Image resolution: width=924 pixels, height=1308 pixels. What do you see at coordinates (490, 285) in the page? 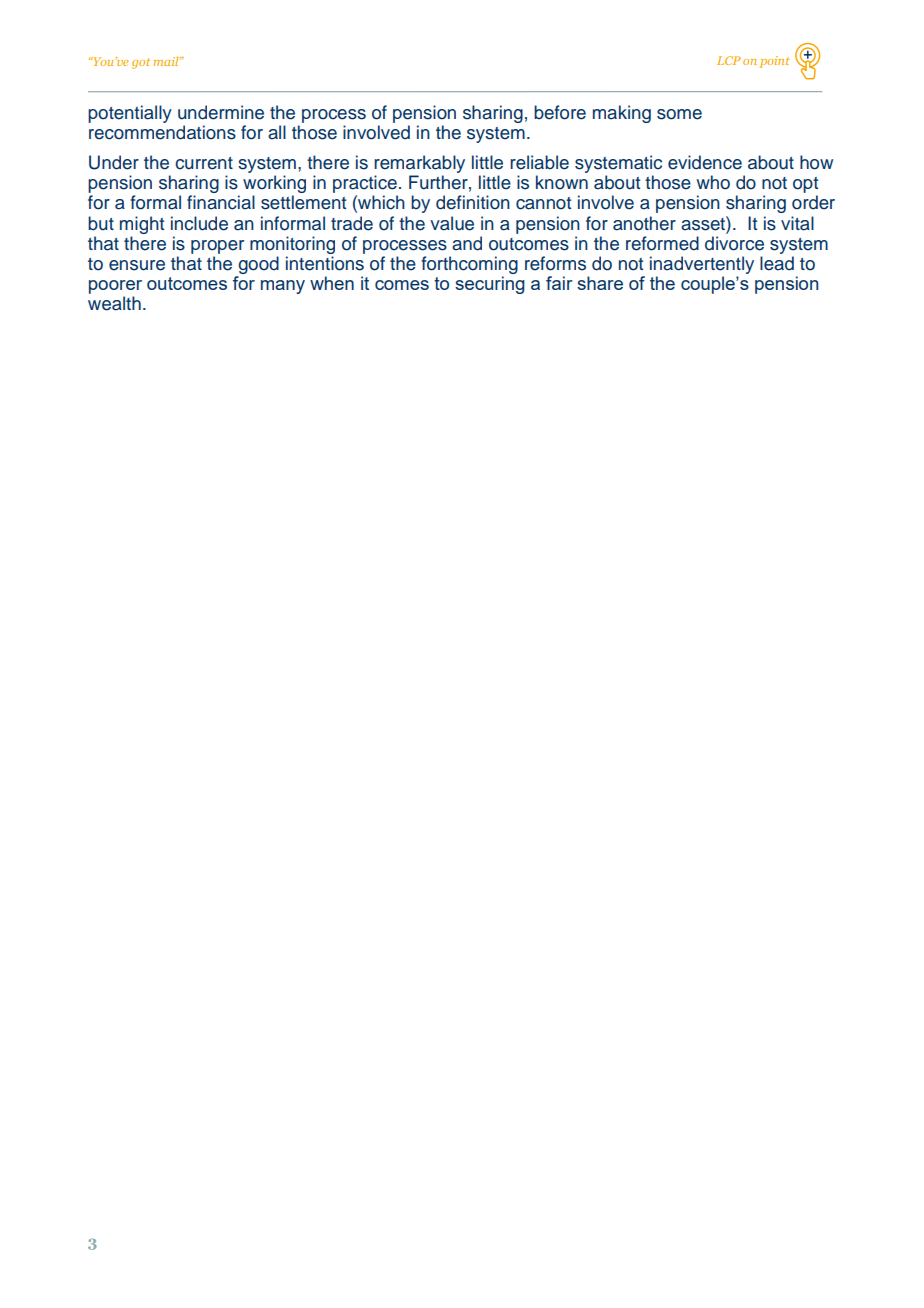
I see `securing` at bounding box center [490, 285].
